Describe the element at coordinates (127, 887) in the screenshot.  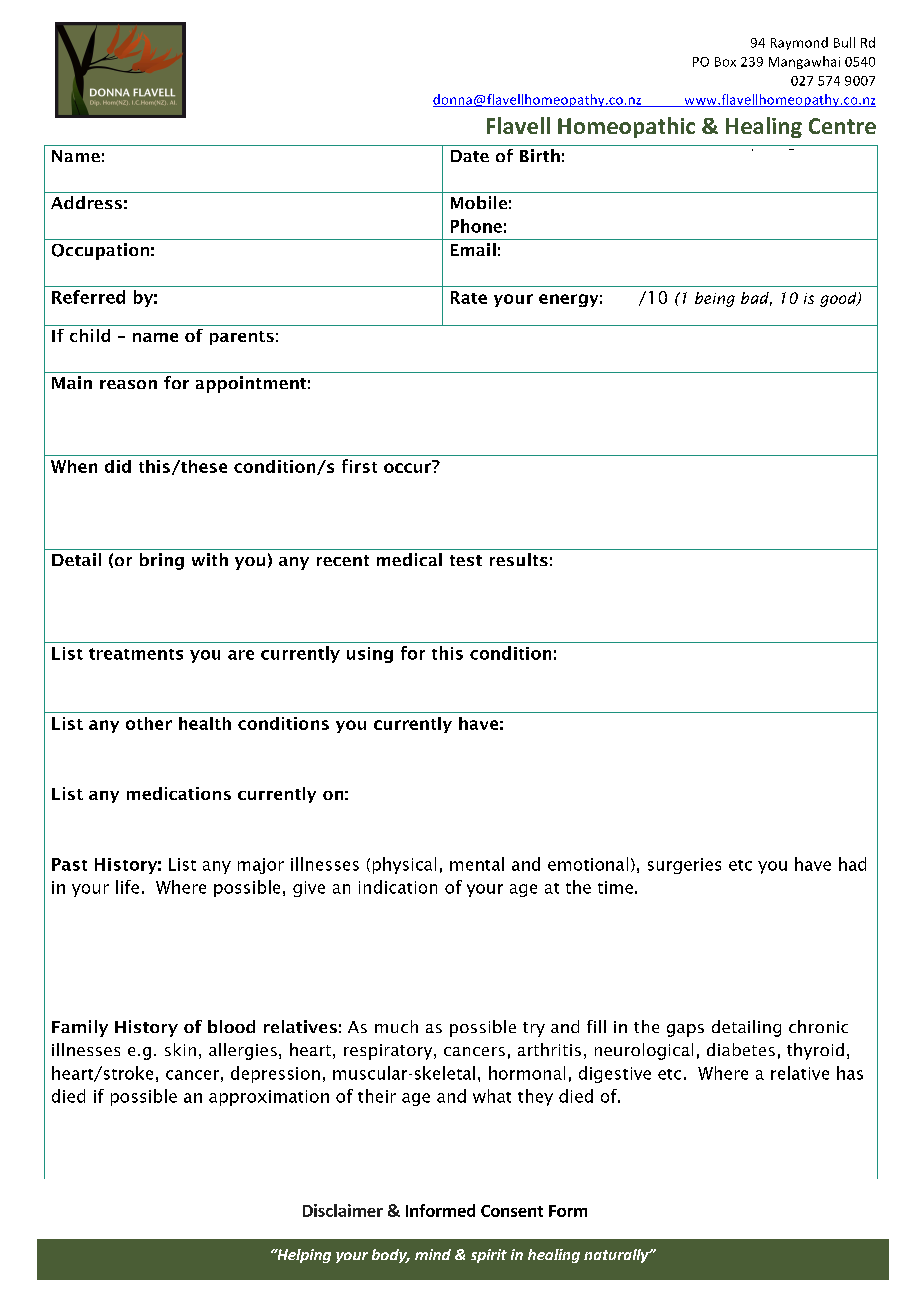
I see `life` at that location.
